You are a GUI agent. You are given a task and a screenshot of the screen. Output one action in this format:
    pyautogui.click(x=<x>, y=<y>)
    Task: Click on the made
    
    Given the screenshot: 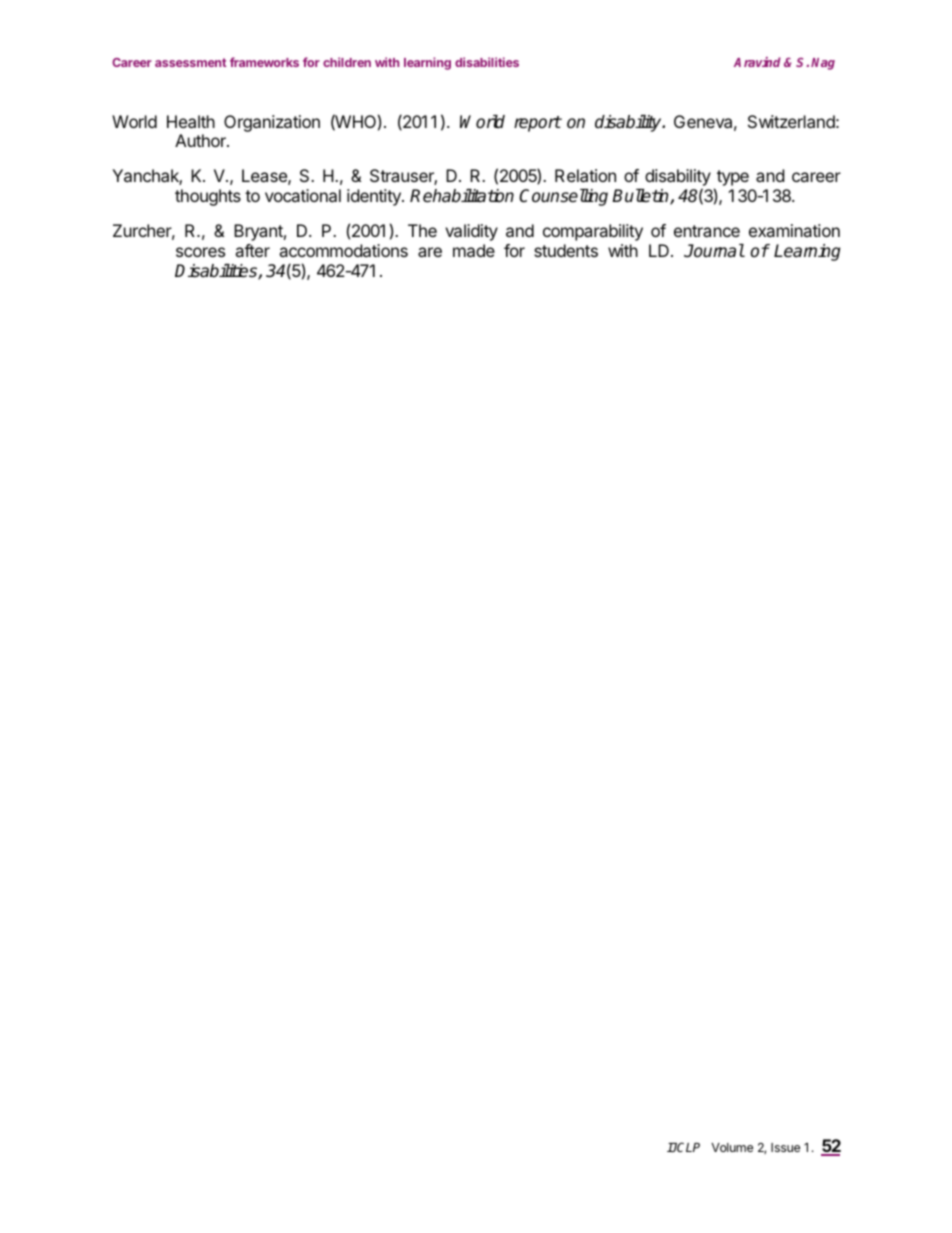 What is the action you would take?
    pyautogui.click(x=474, y=250)
